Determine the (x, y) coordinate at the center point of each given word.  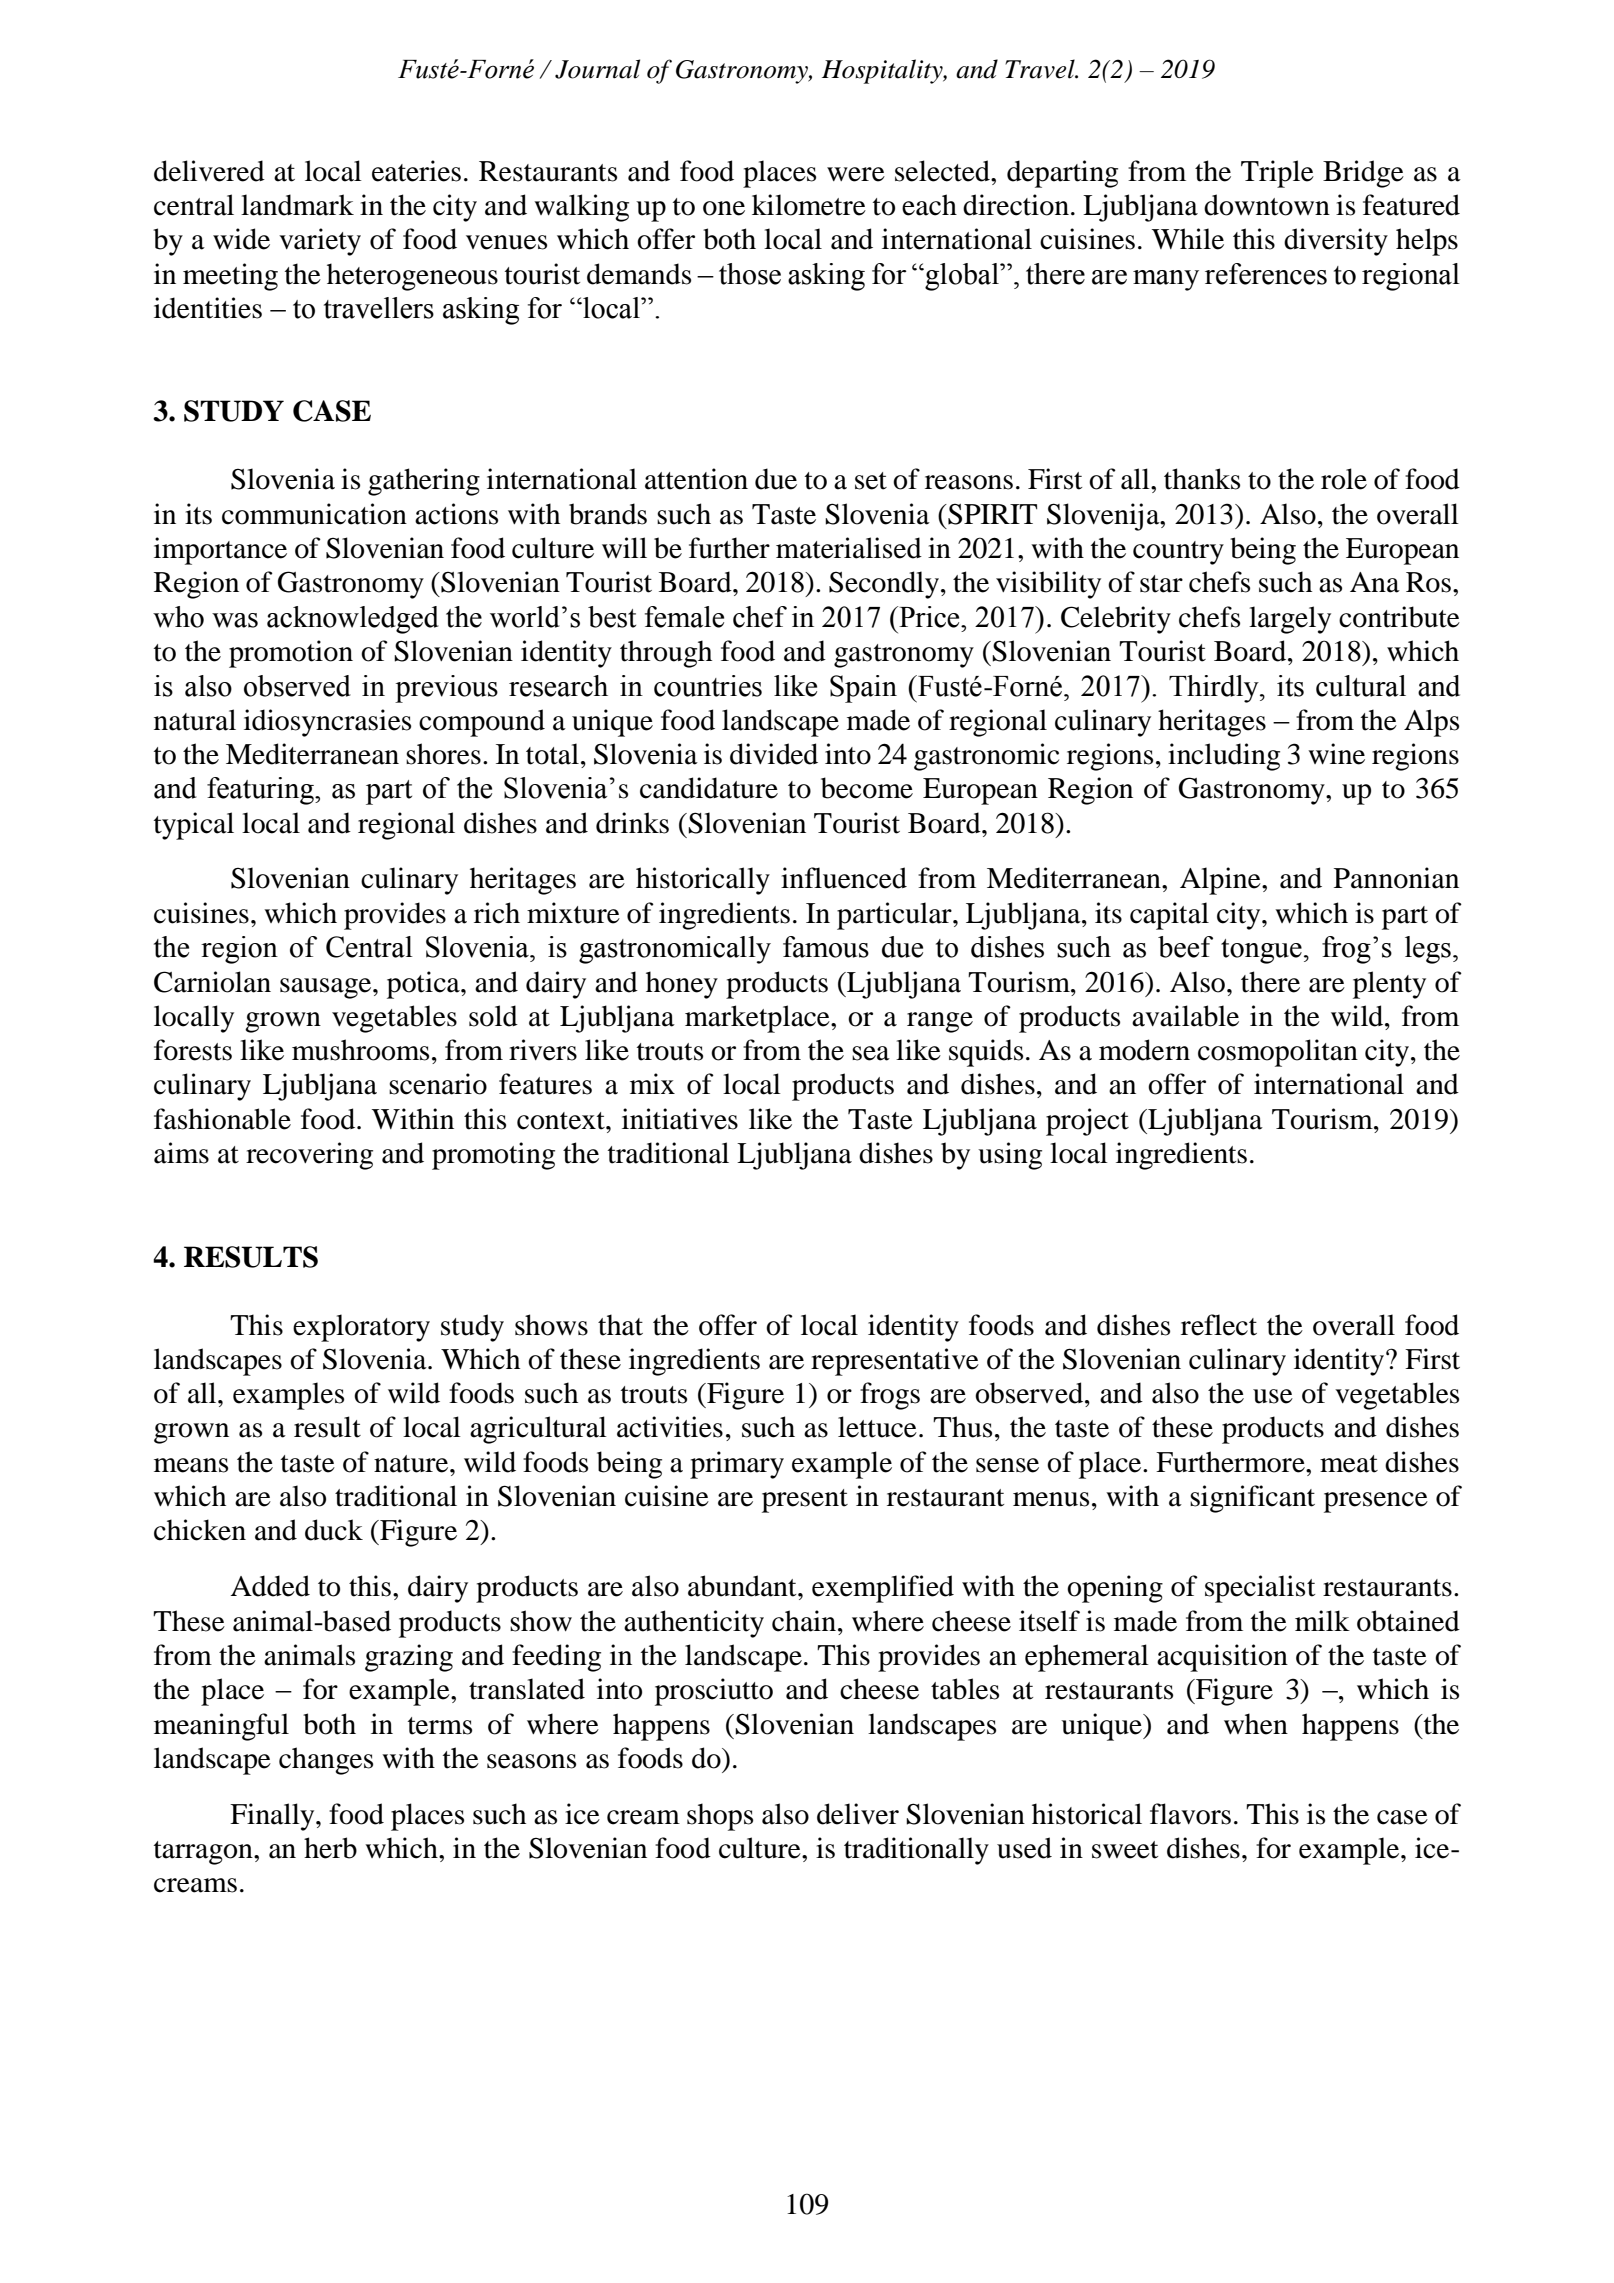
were (856, 174)
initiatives (680, 1119)
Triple (1277, 174)
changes (326, 1761)
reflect (1219, 1325)
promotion (291, 654)
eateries (416, 171)
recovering (309, 1156)
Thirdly (1215, 689)
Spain (863, 689)
